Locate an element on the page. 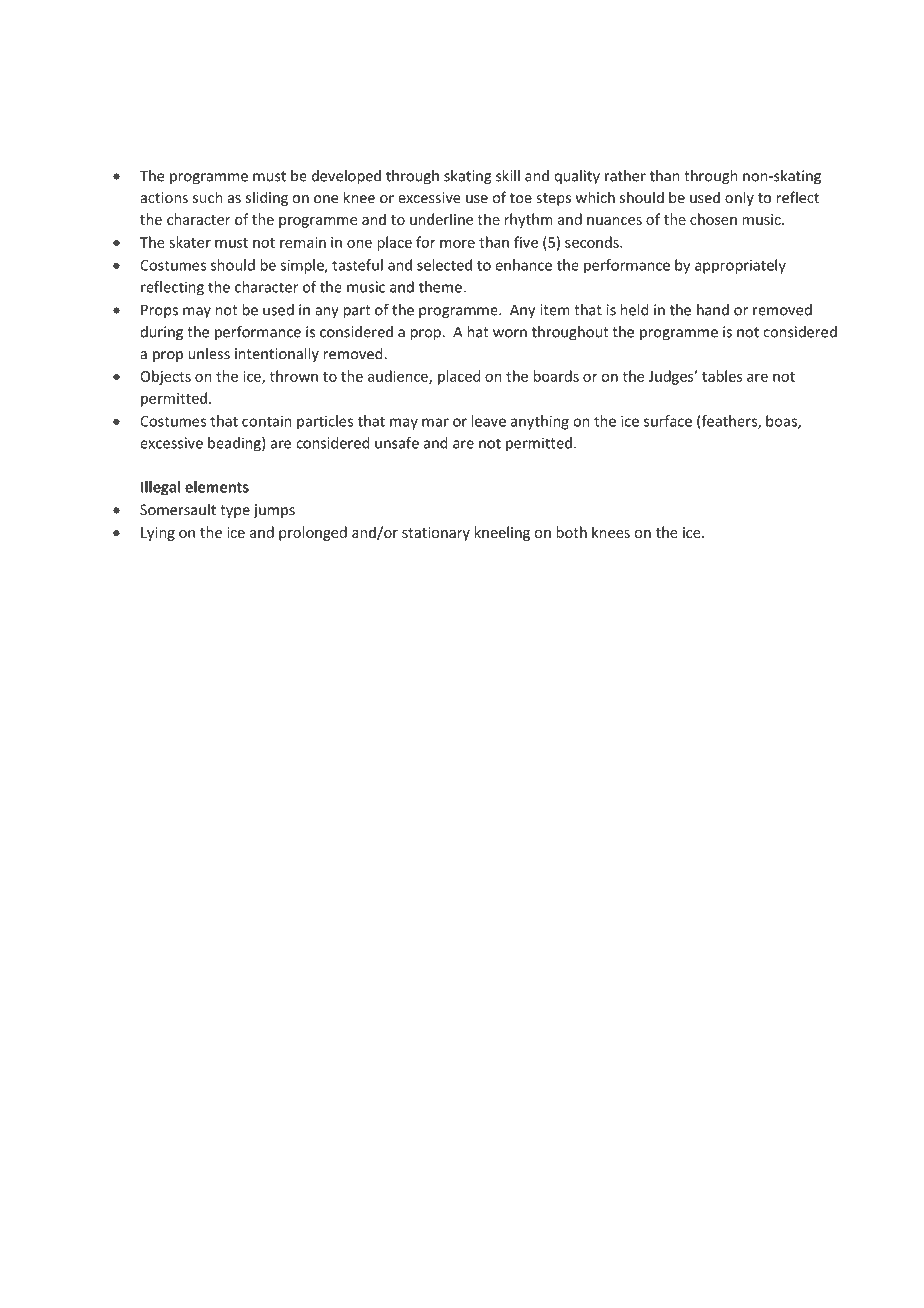 This document has width=924, height=1308. such is located at coordinates (207, 197).
